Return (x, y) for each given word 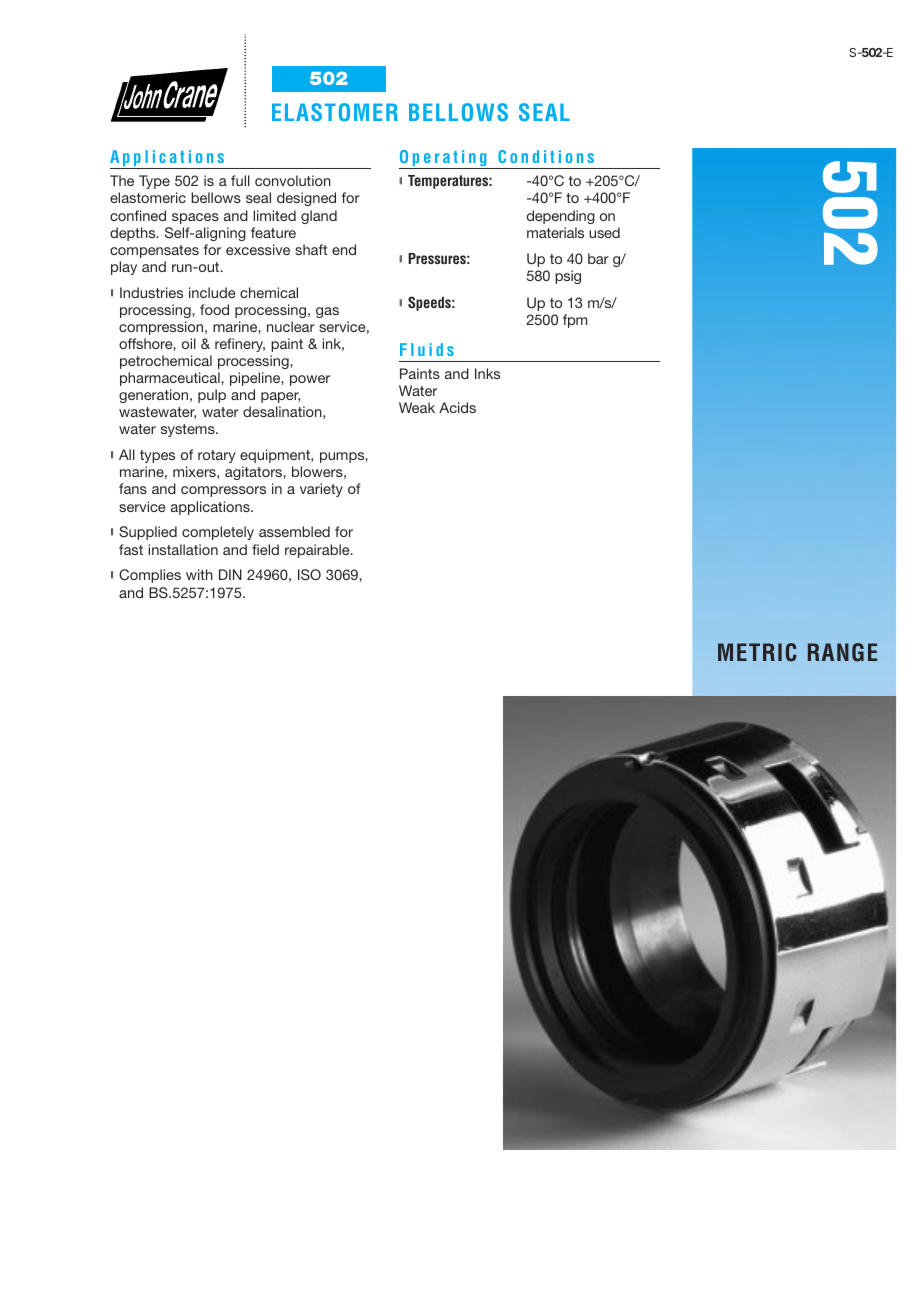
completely (218, 533)
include (212, 292)
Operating (444, 159)
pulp (212, 396)
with (199, 574)
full (240, 180)
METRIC (757, 652)
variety (321, 490)
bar (598, 258)
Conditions (546, 156)
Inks (487, 373)
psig (568, 277)
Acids (457, 407)
